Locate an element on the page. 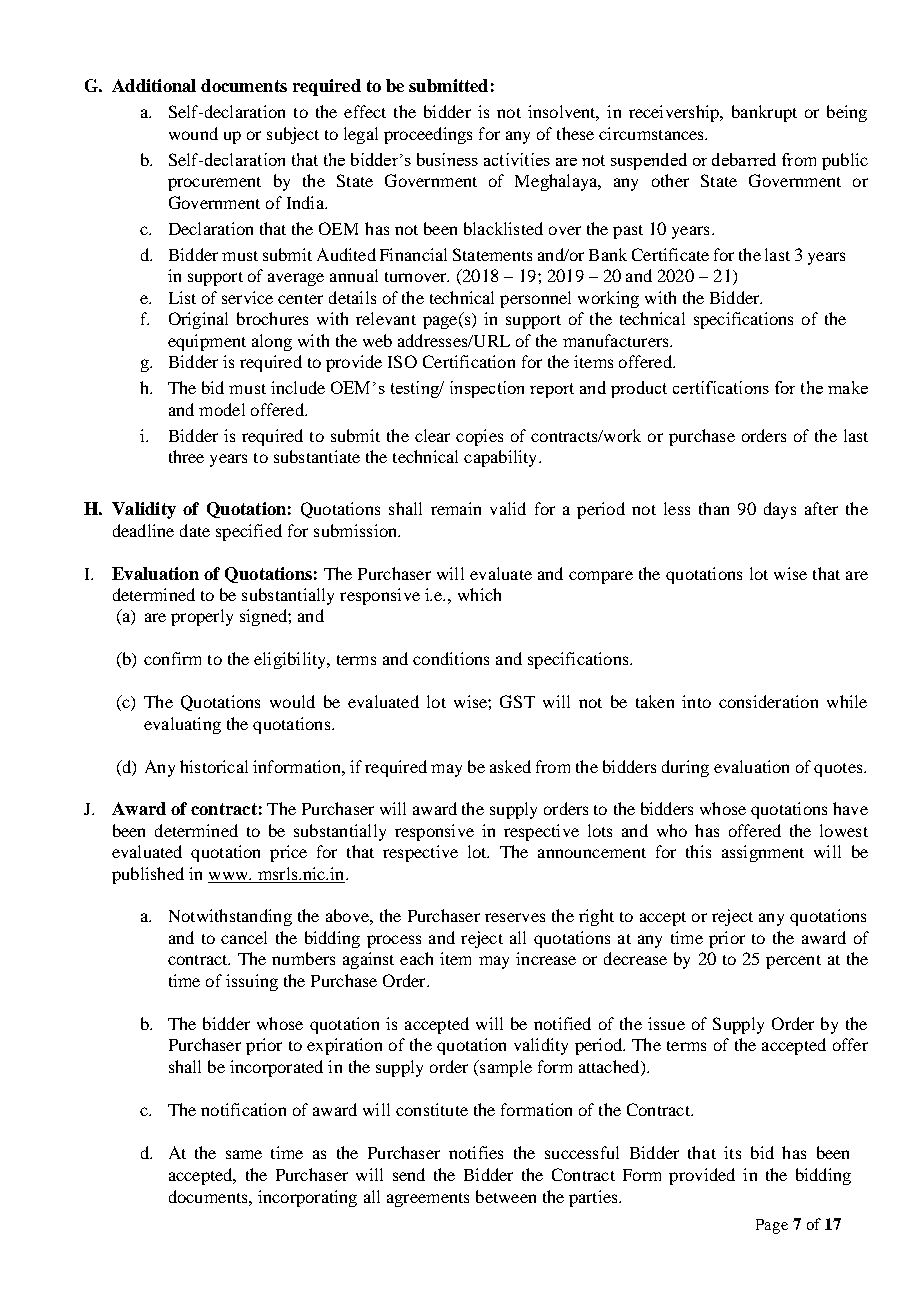 Image resolution: width=924 pixels, height=1308 pixels. properly is located at coordinates (202, 617).
